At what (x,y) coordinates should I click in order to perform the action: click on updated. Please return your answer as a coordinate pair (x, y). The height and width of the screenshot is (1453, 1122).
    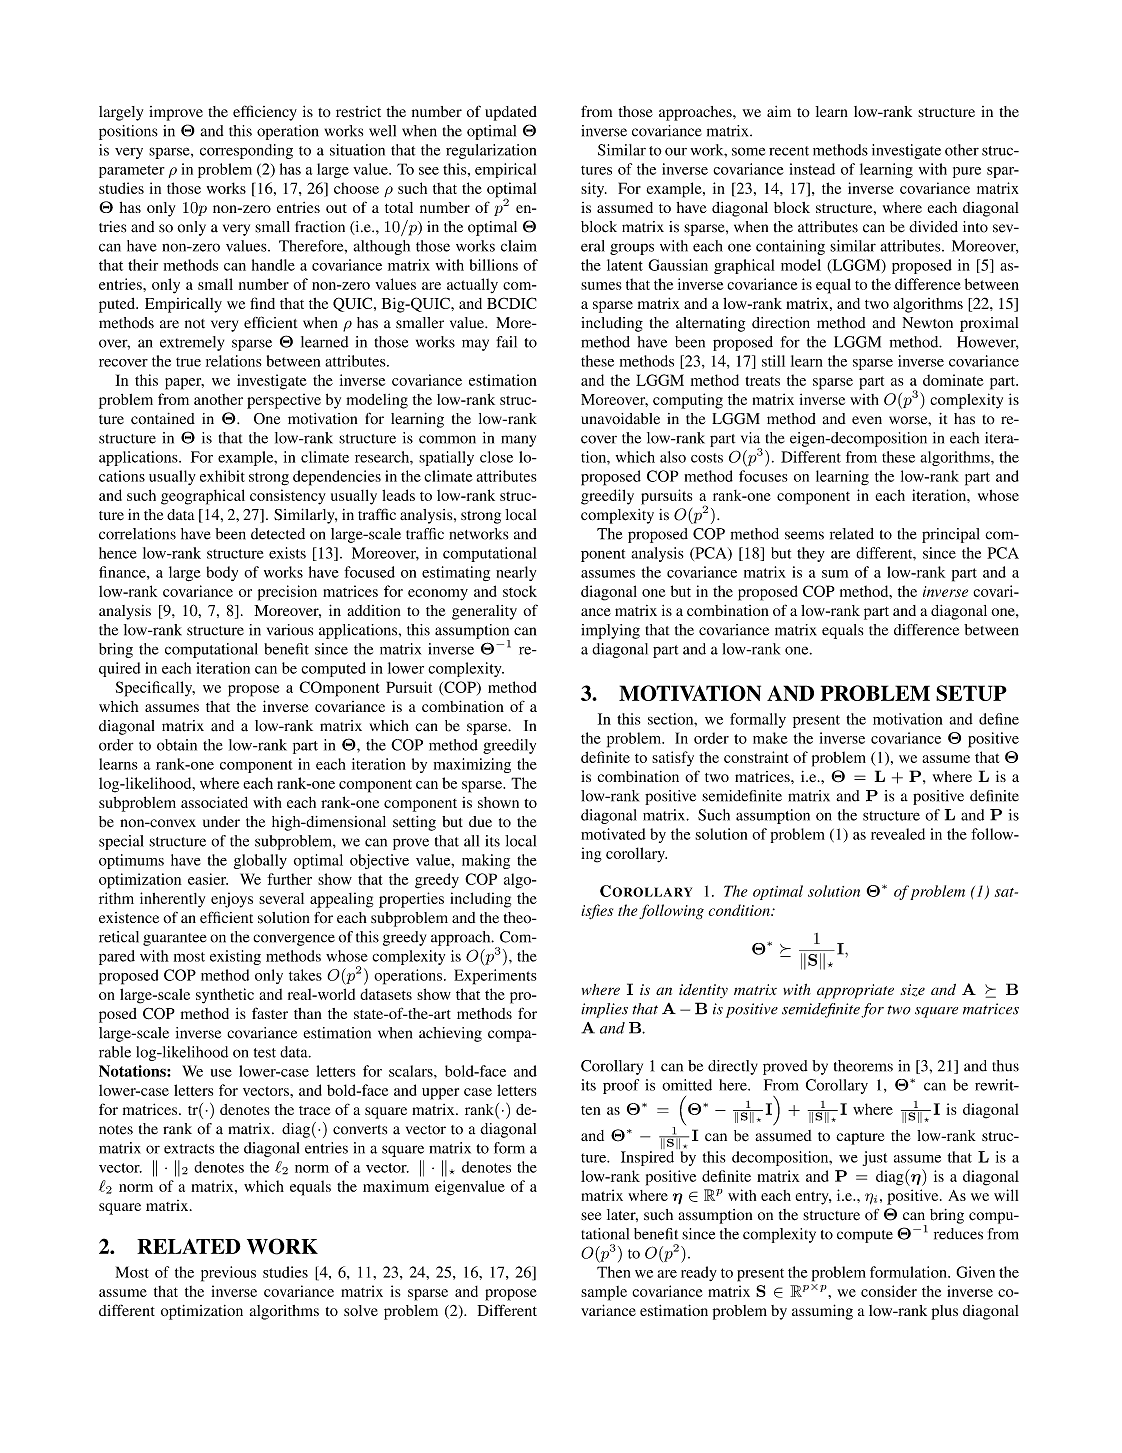
    Looking at the image, I should click on (511, 113).
